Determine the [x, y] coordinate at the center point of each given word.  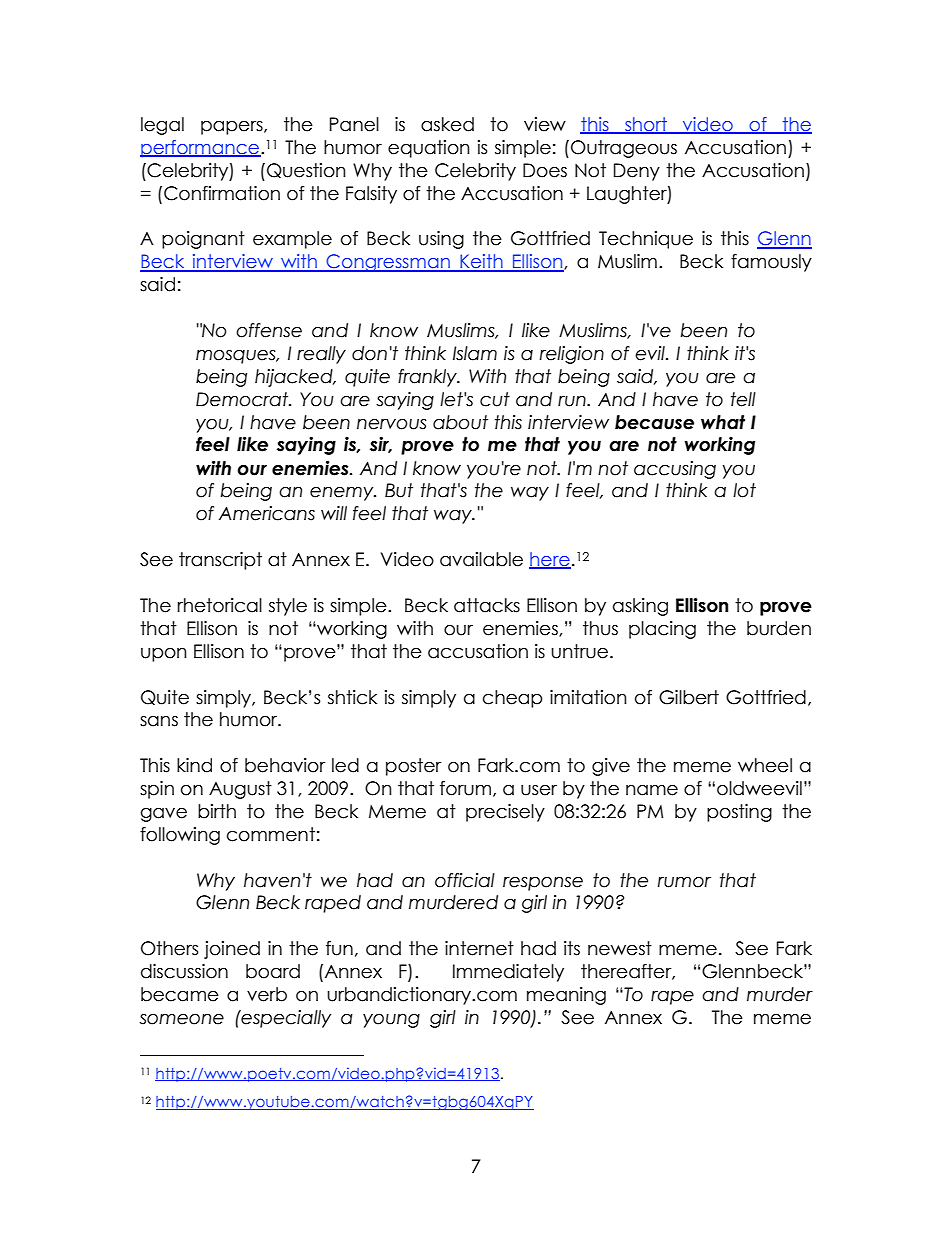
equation [429, 149]
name [652, 790]
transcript [220, 561]
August [240, 790]
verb [267, 994]
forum [465, 788]
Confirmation [222, 193]
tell [743, 399]
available [481, 559]
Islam [475, 353]
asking [640, 607]
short [646, 125]
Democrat [243, 399]
